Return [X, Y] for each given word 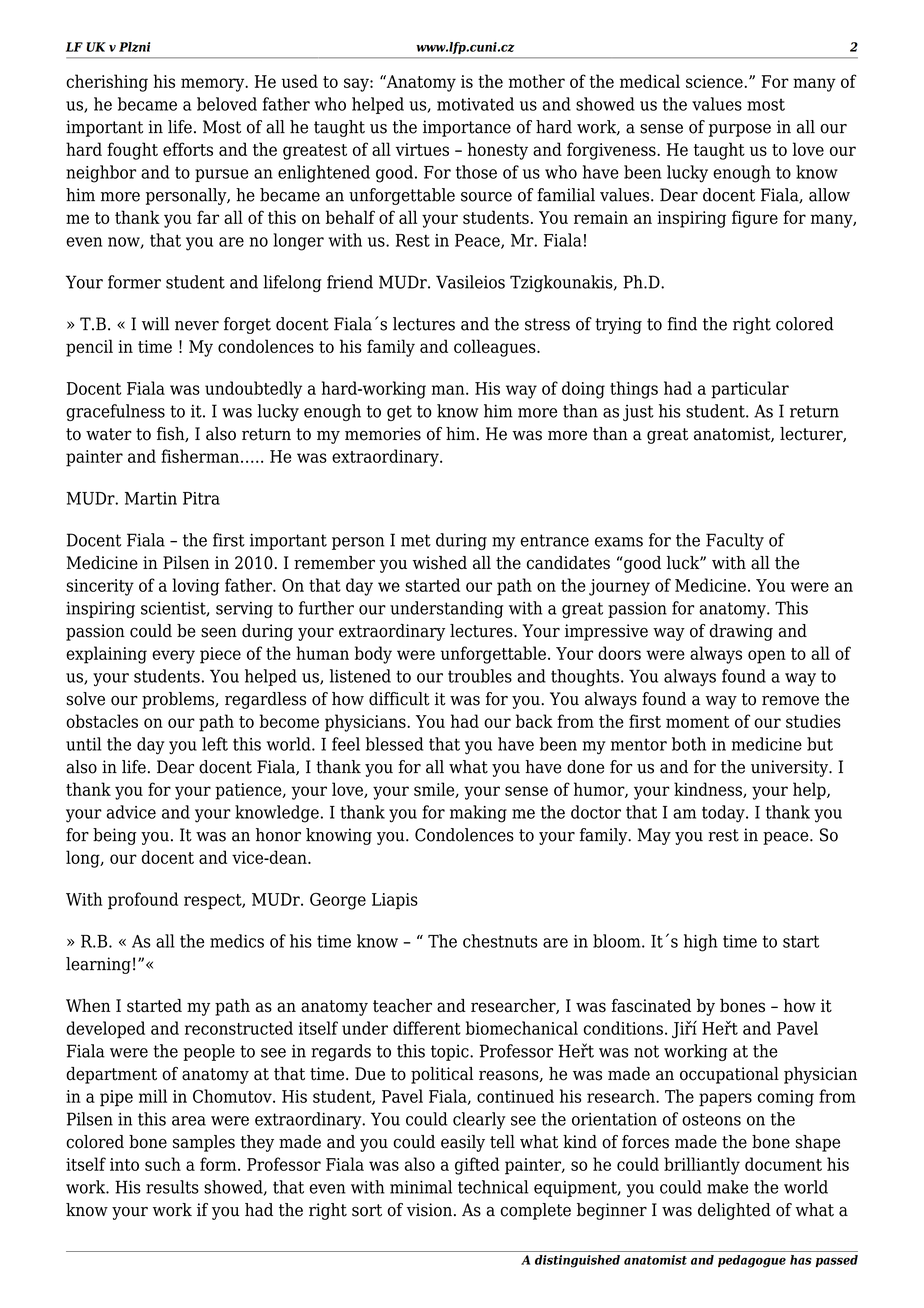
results [172, 1187]
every [173, 657]
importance [467, 128]
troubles [480, 676]
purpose [740, 130]
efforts [188, 149]
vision [429, 1210]
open [767, 657]
